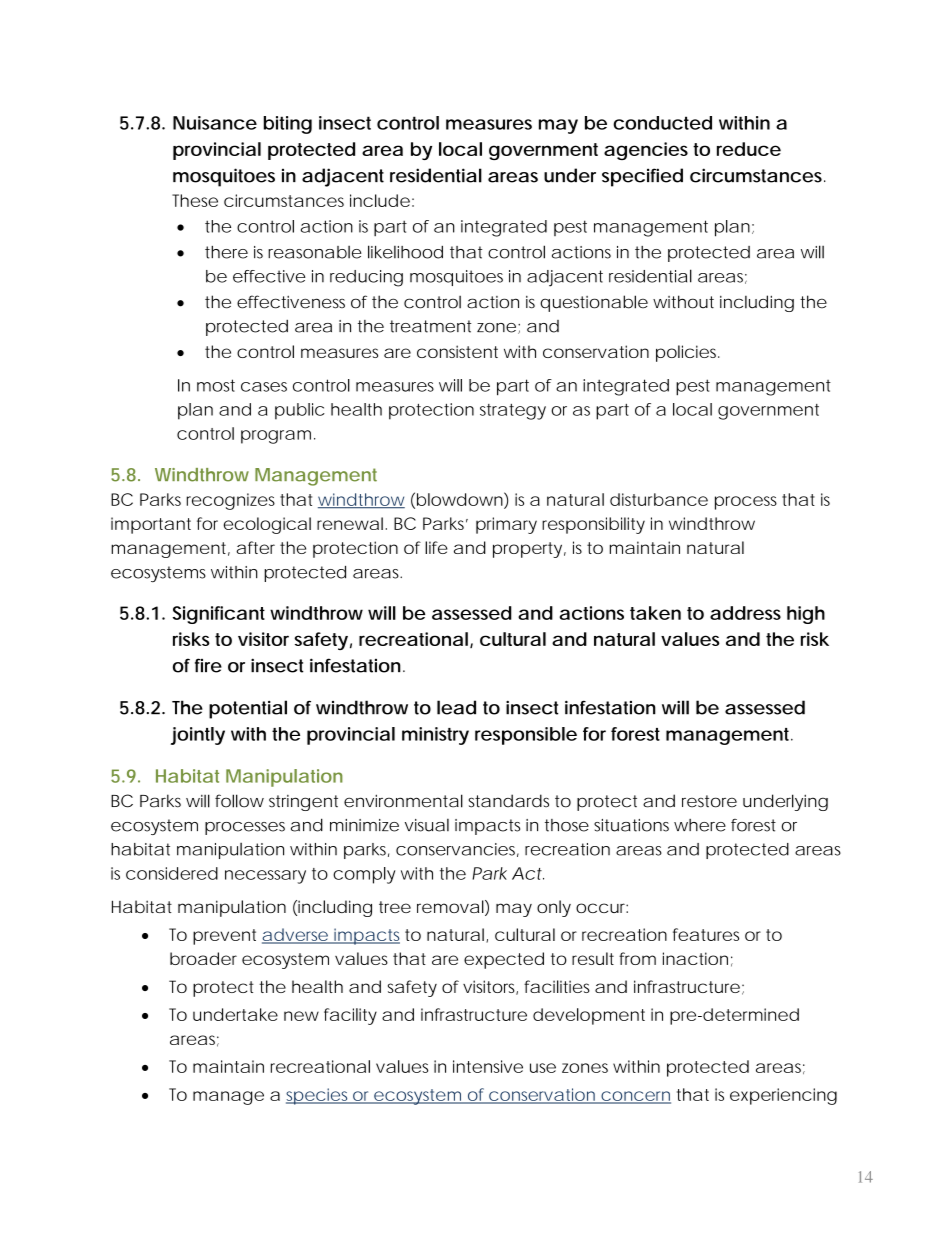  Describe the element at coordinates (745, 613) in the screenshot. I see `address` at that location.
